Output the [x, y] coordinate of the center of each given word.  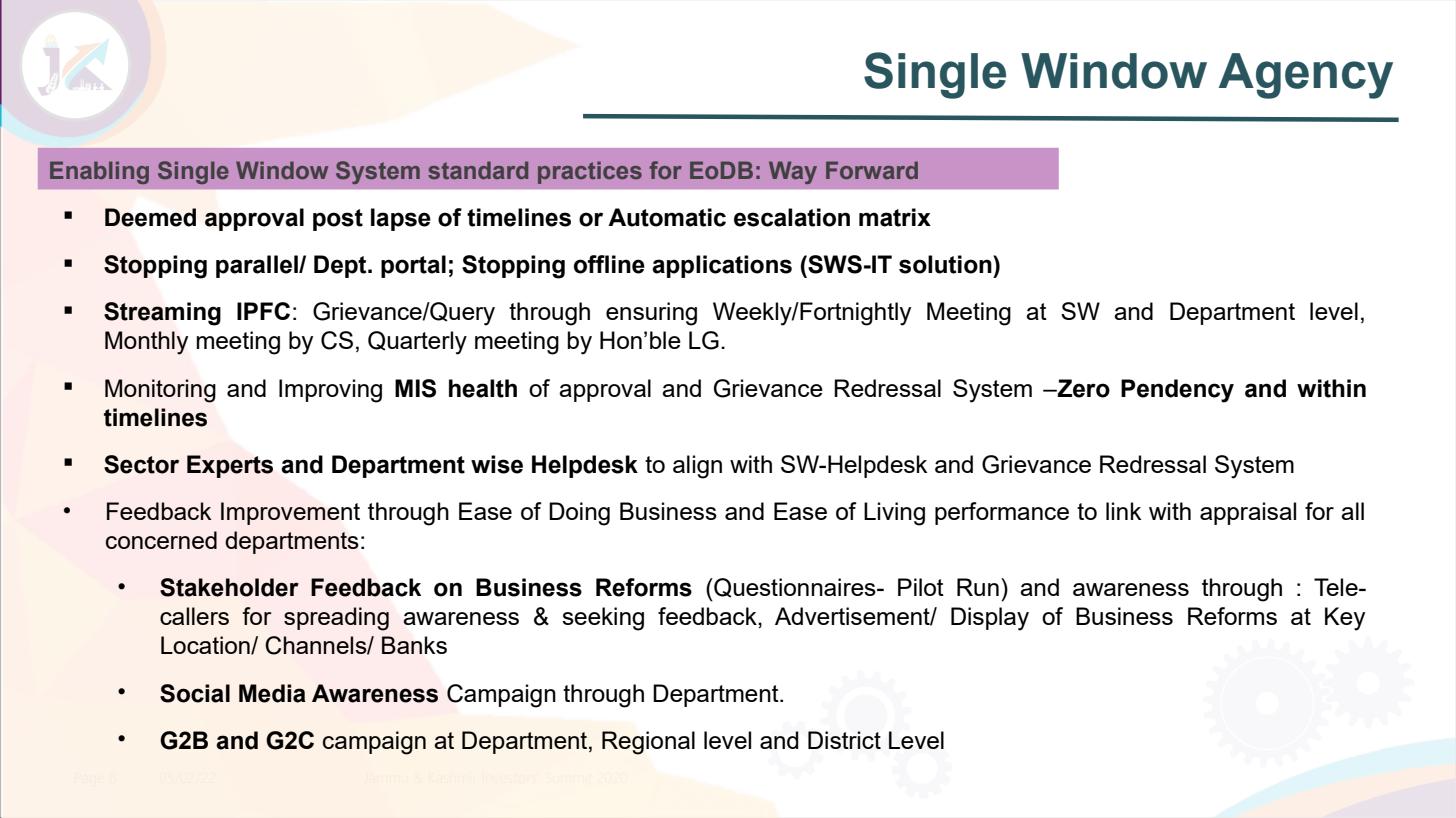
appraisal [1248, 513]
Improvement [290, 513]
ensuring [651, 314]
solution [946, 264]
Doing [579, 514]
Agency [1306, 76]
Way [793, 172]
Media [272, 693]
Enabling [99, 172]
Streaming [162, 314]
